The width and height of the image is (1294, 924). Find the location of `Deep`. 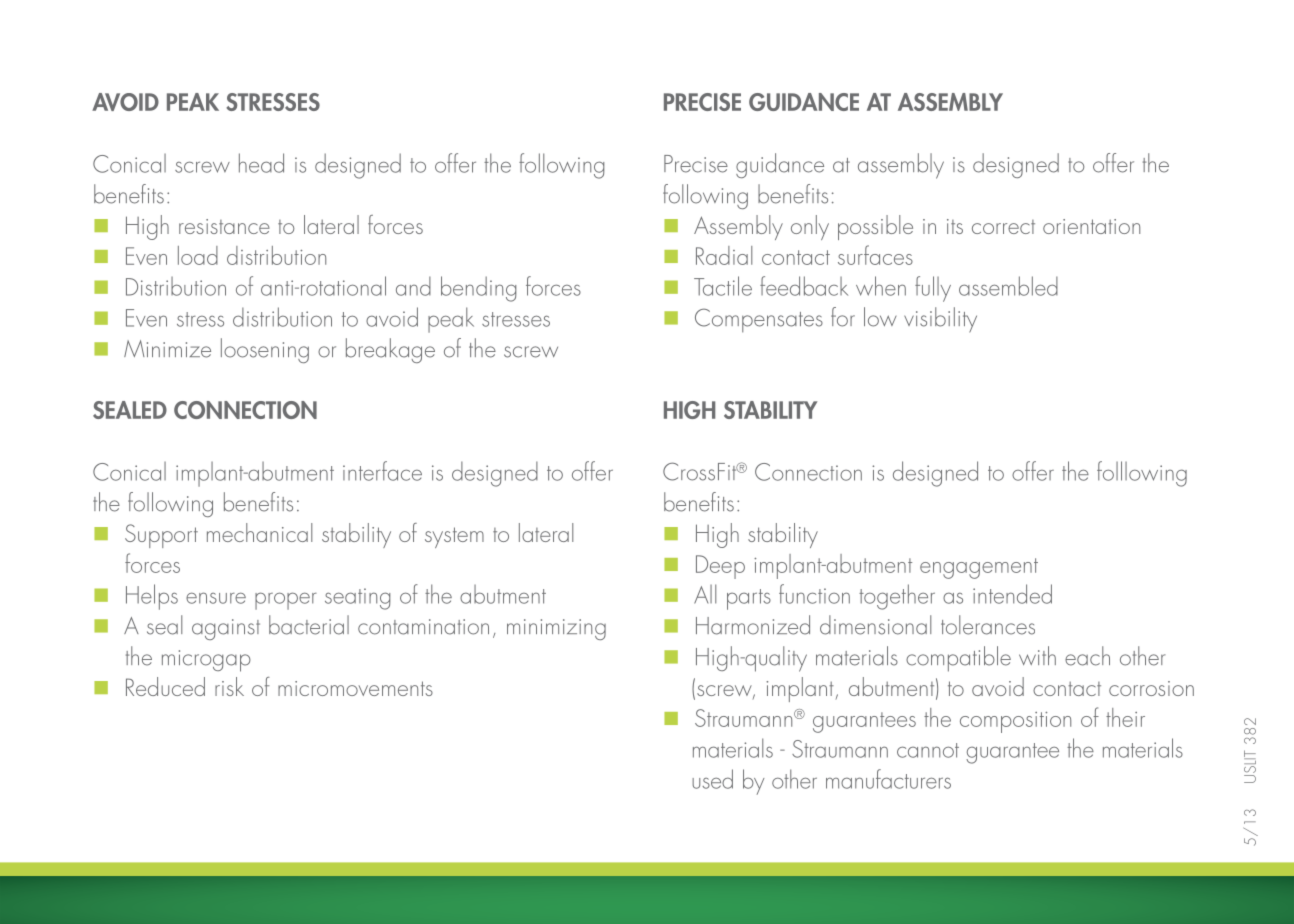

Deep is located at coordinates (720, 567).
